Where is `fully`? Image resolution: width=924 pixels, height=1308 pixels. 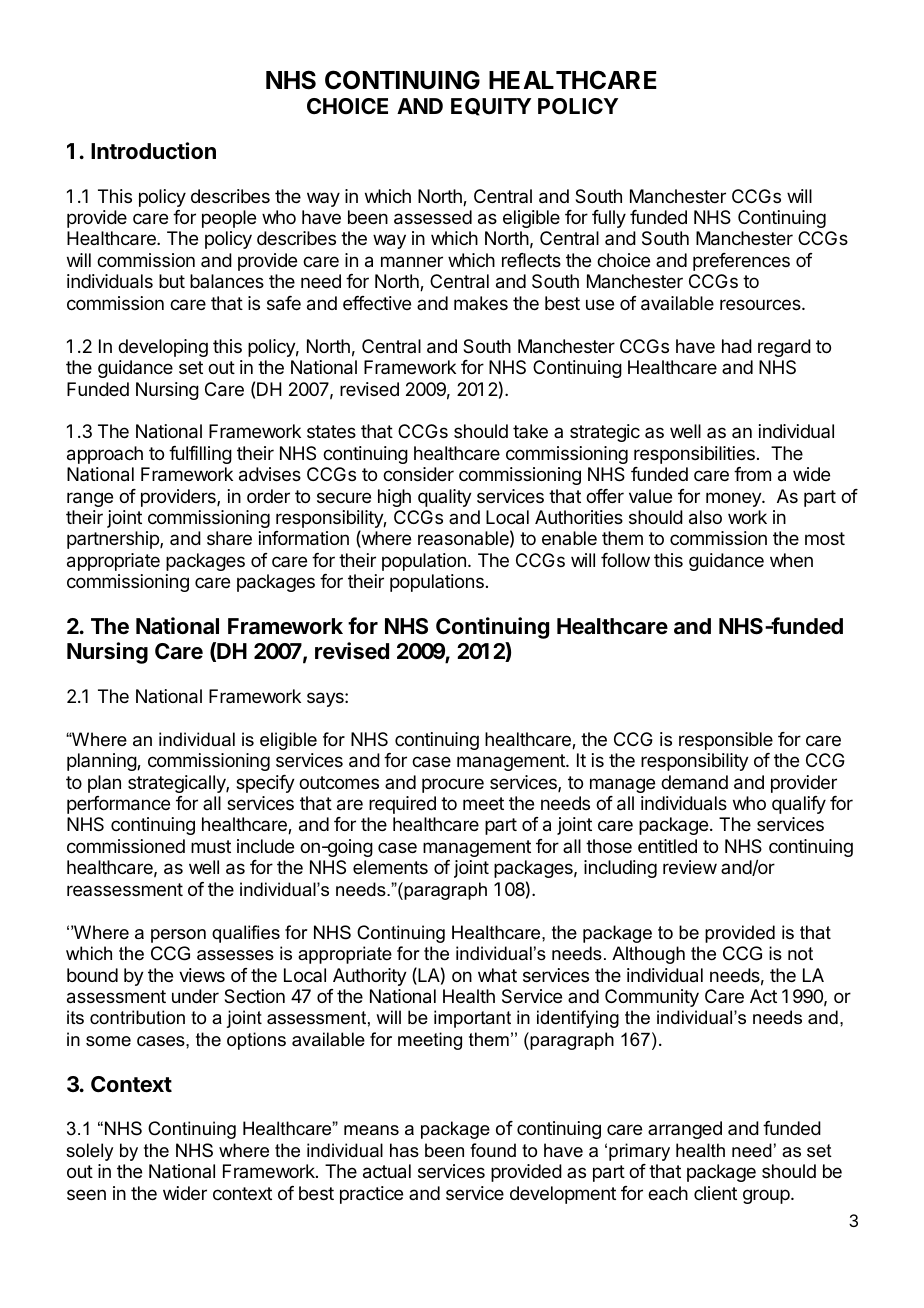
fully is located at coordinates (609, 219).
